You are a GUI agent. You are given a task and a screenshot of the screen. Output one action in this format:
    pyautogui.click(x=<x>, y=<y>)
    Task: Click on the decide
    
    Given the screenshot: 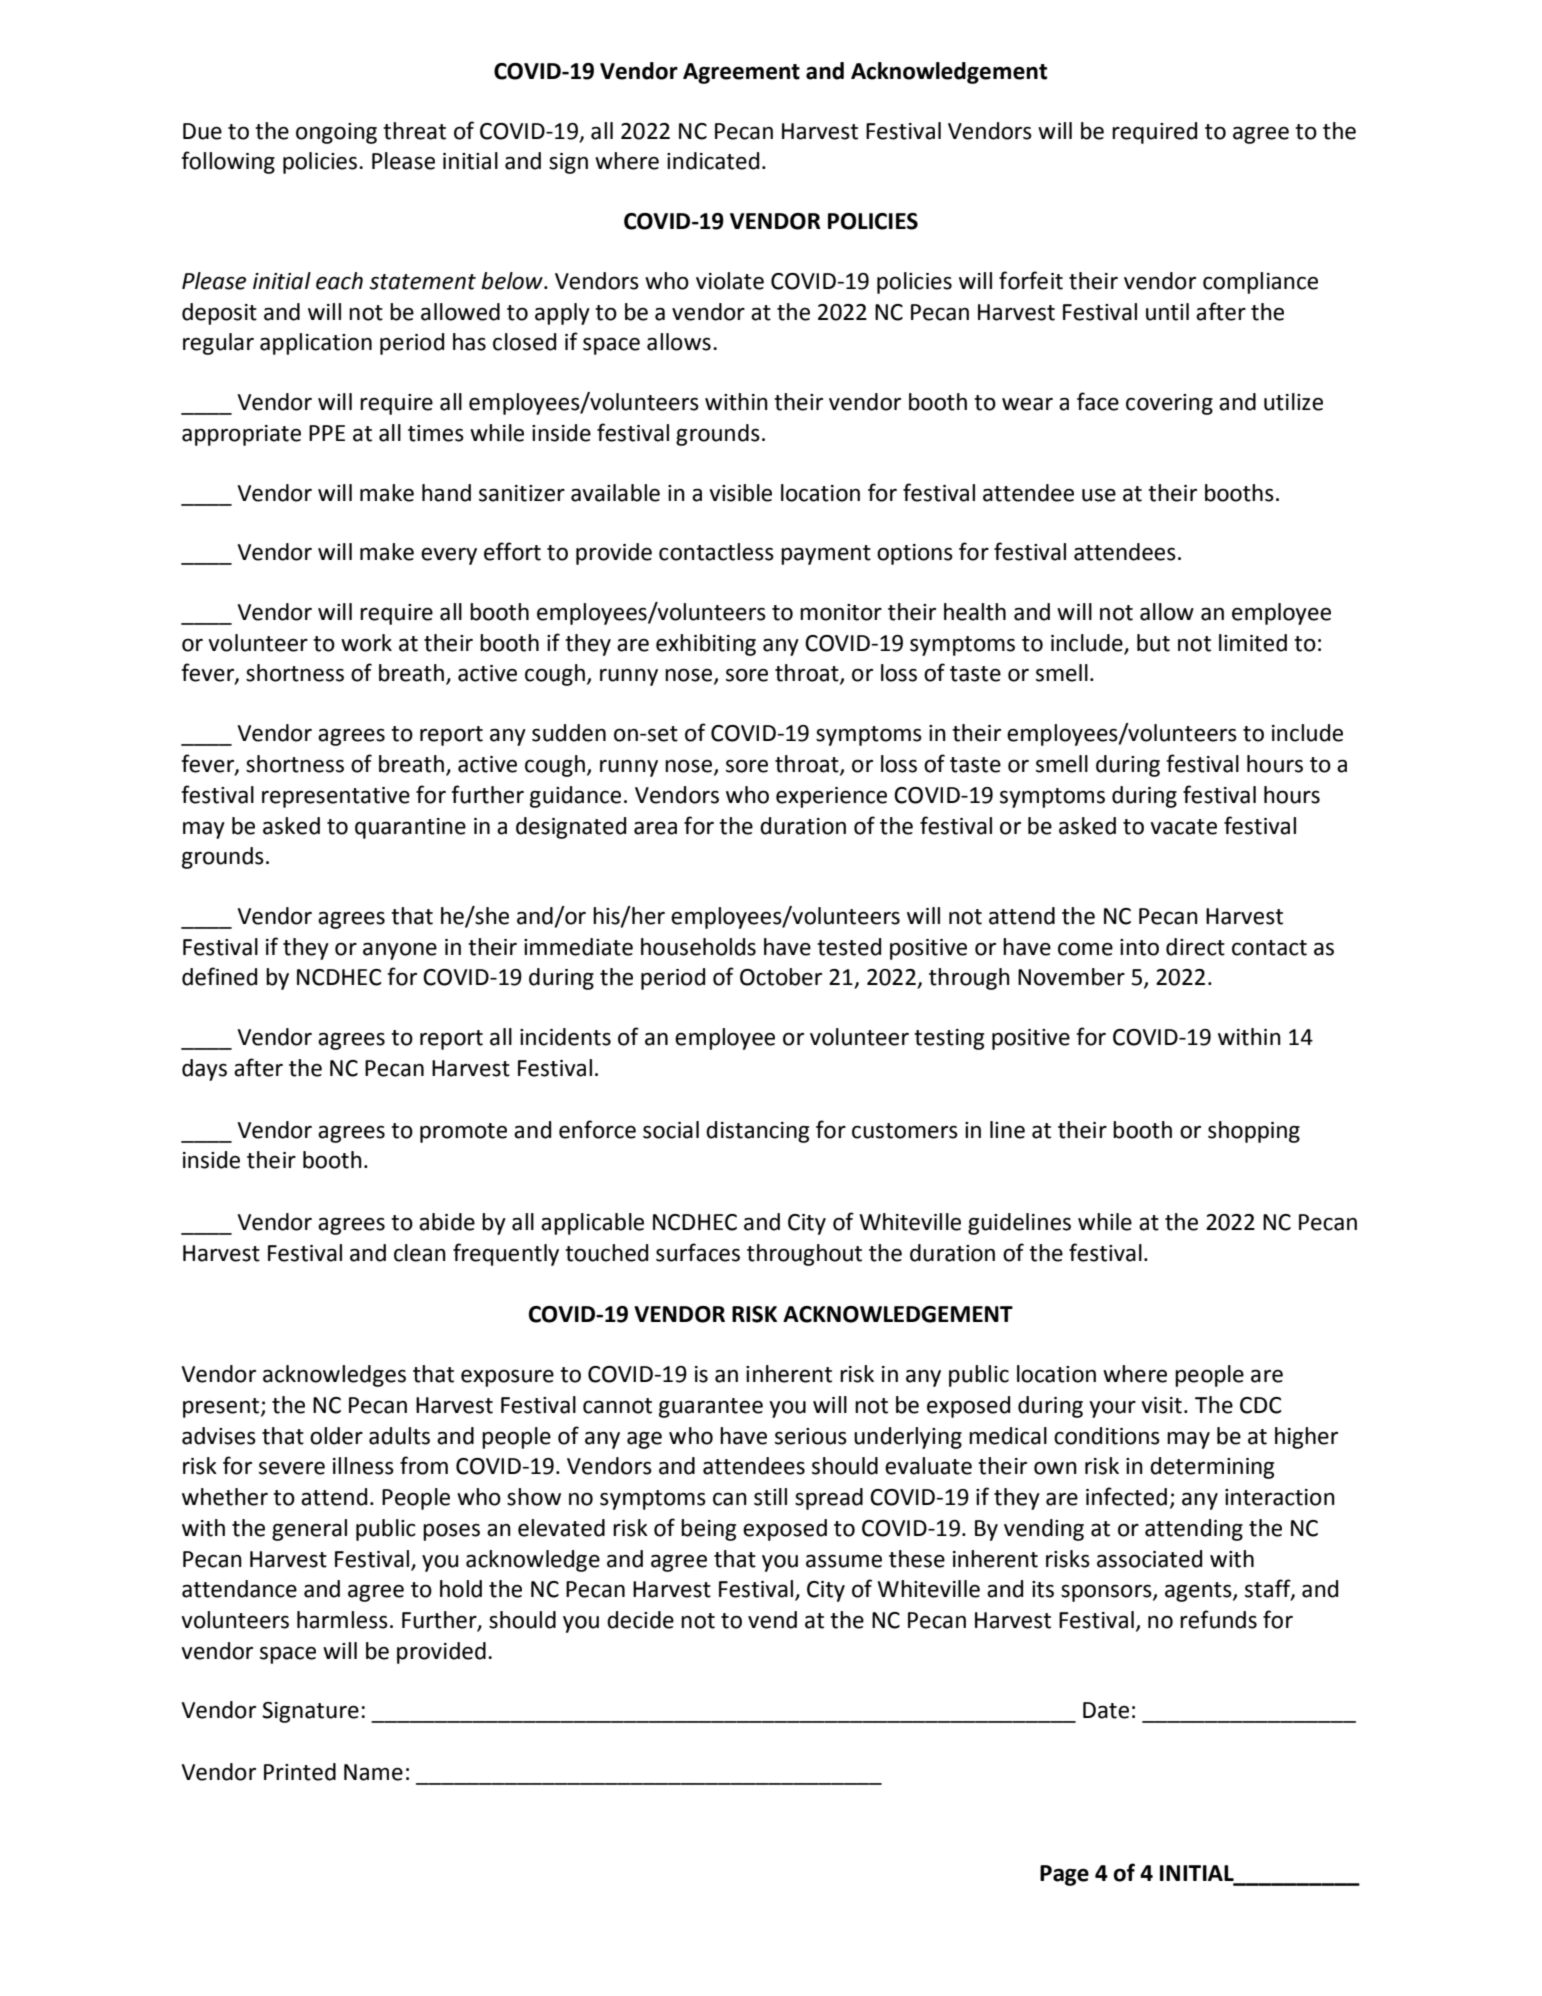 What is the action you would take?
    pyautogui.click(x=640, y=1620)
